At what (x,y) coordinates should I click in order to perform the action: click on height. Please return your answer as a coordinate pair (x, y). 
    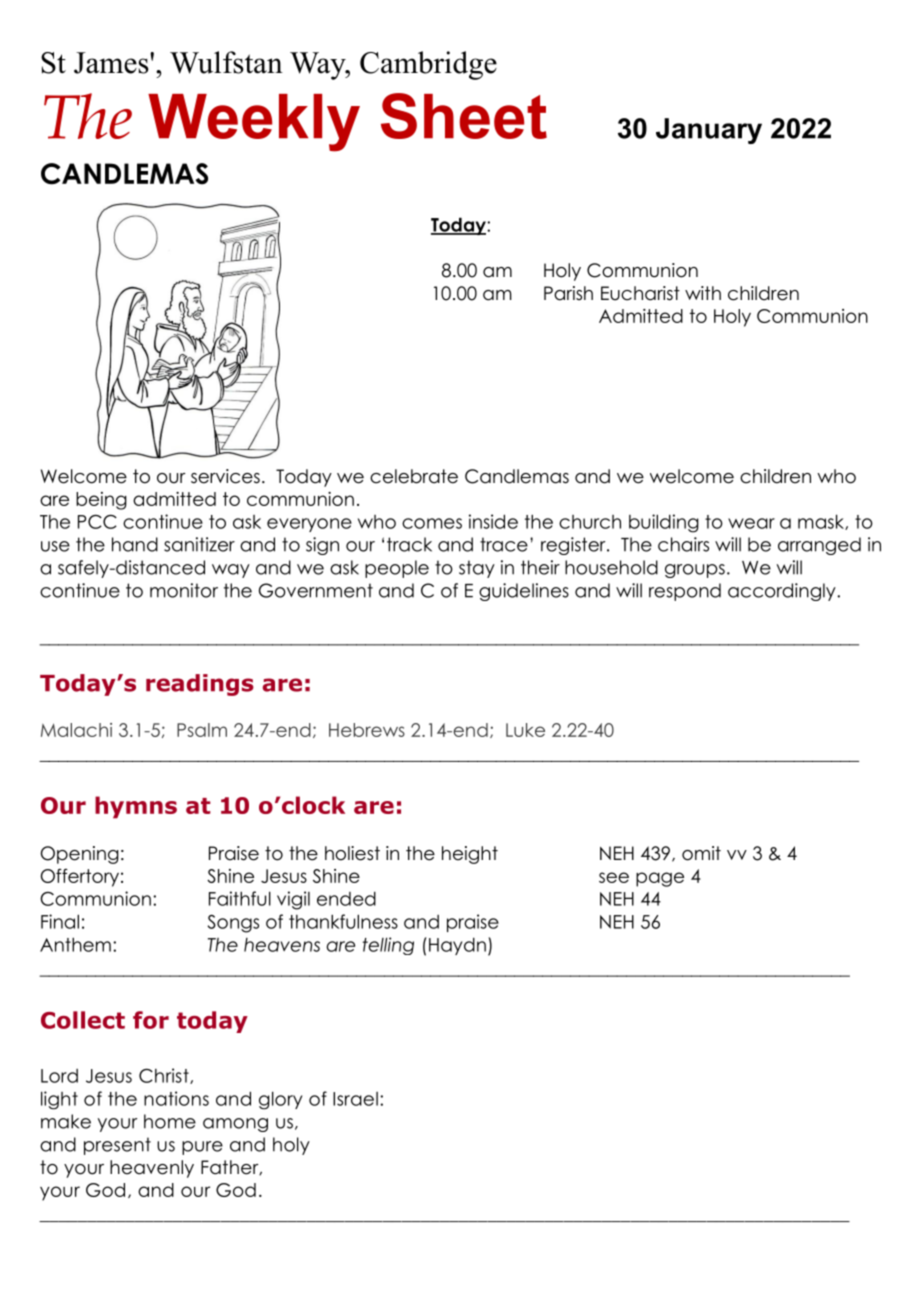
    Looking at the image, I should click on (470, 855).
